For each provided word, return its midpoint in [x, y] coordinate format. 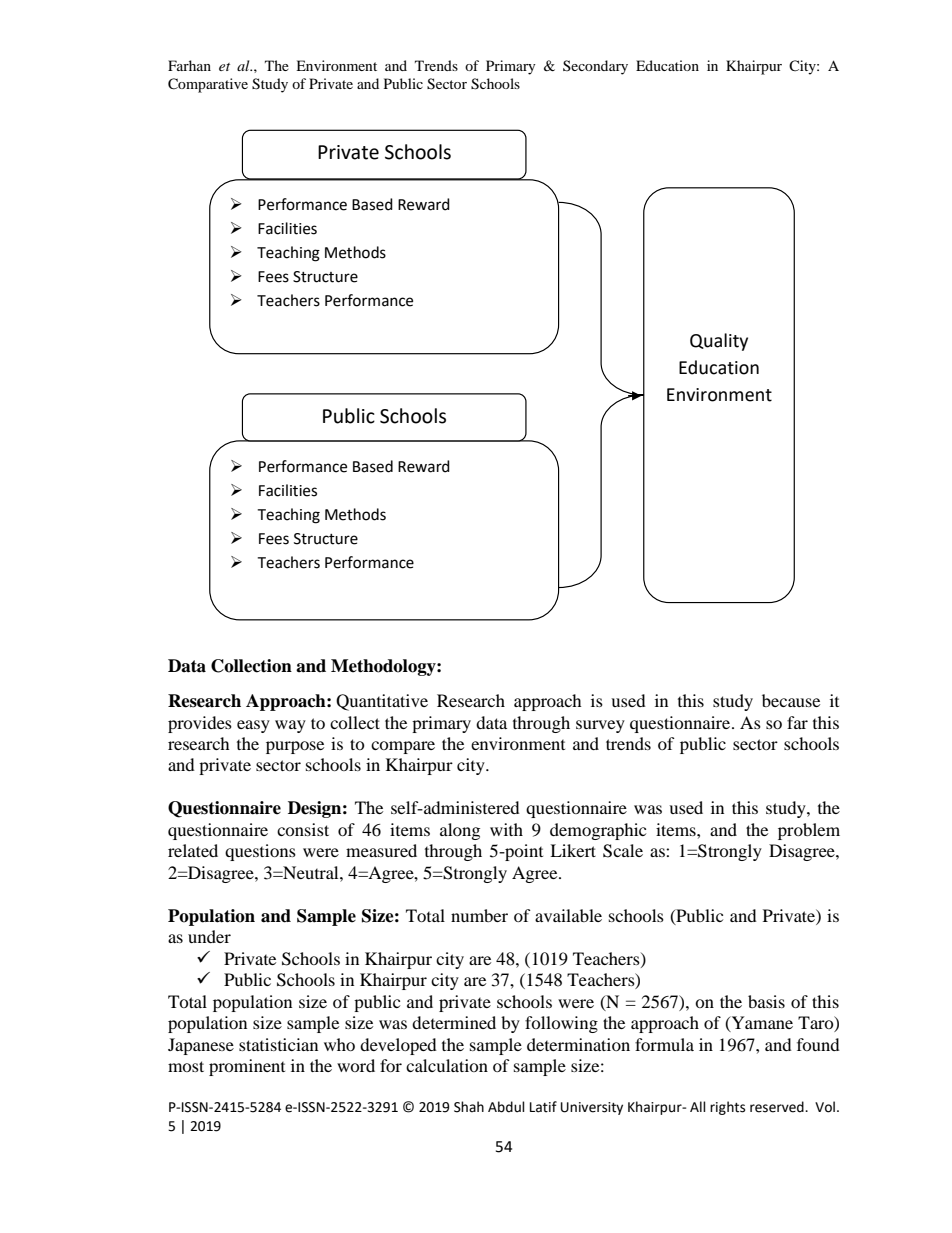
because [791, 700]
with [506, 829]
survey [600, 726]
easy [253, 726]
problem [809, 831]
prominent [247, 1067]
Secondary [595, 67]
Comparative [208, 85]
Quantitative [382, 702]
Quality [719, 342]
